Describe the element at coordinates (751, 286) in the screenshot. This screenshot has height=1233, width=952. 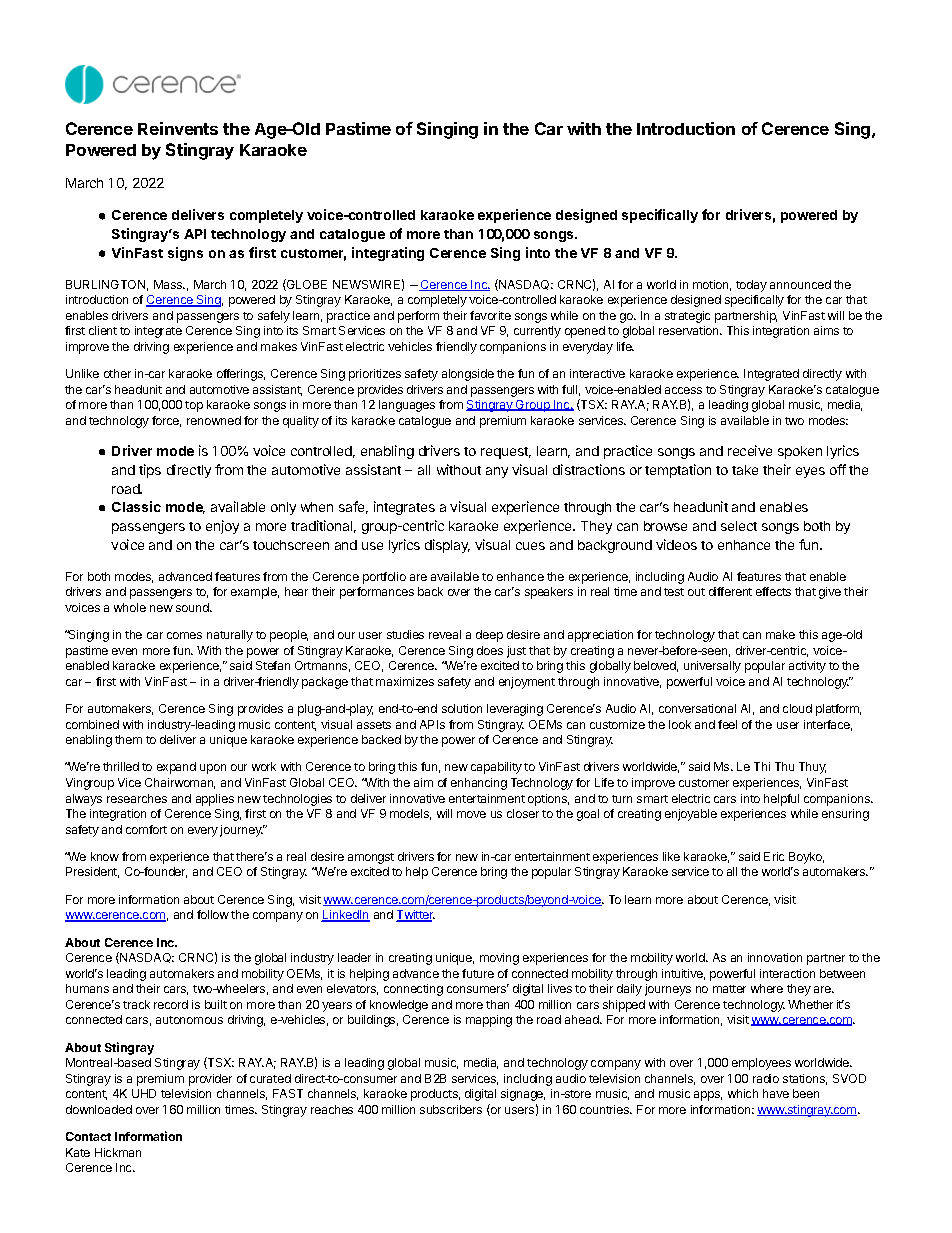
I see `today` at that location.
